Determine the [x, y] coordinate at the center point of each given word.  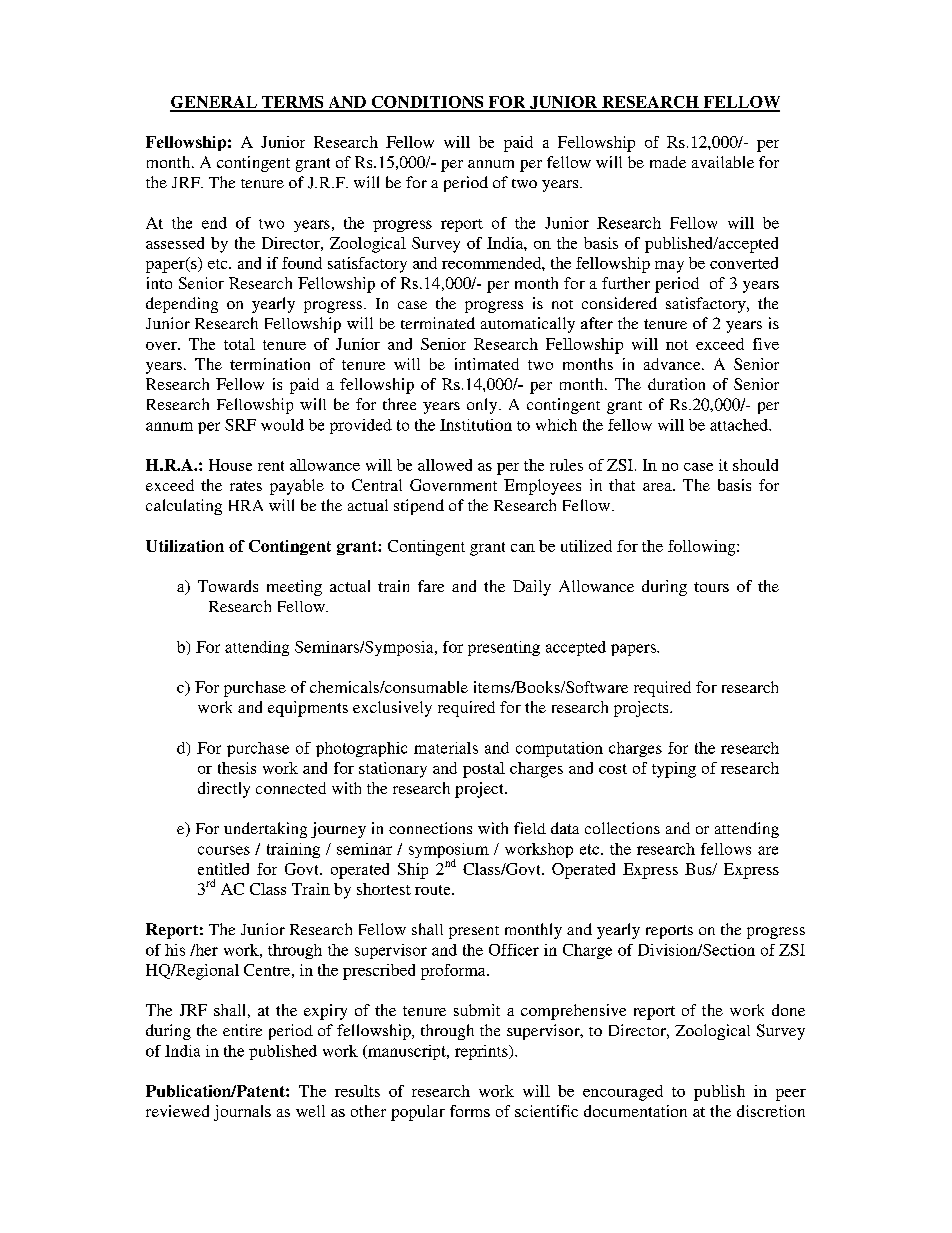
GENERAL [214, 103]
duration [676, 384]
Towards [228, 586]
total [239, 344]
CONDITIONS [427, 103]
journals [242, 1113]
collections [622, 828]
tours [711, 587]
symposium [449, 852]
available [723, 162]
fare [431, 586]
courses [224, 850]
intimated [487, 364]
